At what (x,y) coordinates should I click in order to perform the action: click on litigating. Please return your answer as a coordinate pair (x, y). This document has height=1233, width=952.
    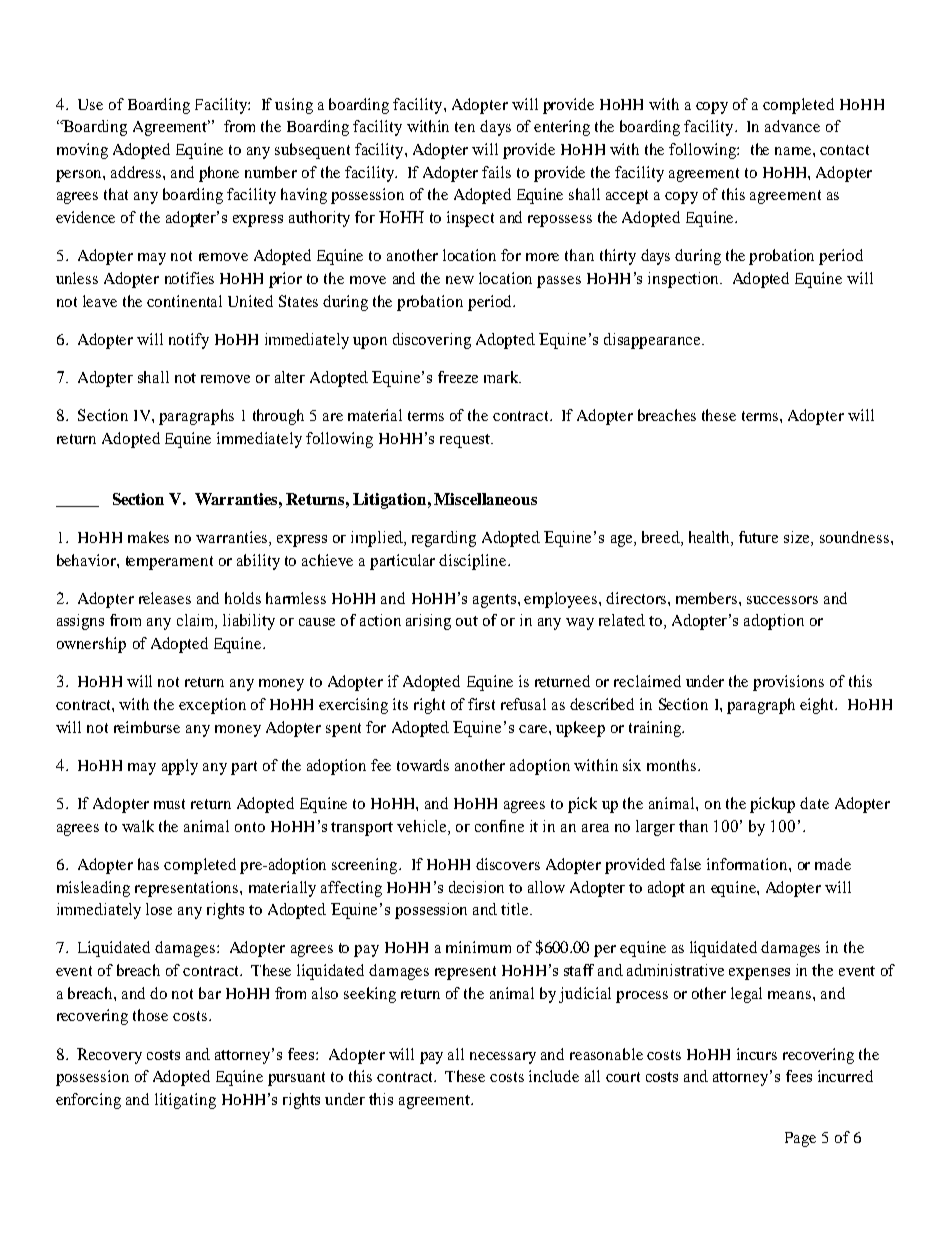
    Looking at the image, I should click on (185, 1101).
